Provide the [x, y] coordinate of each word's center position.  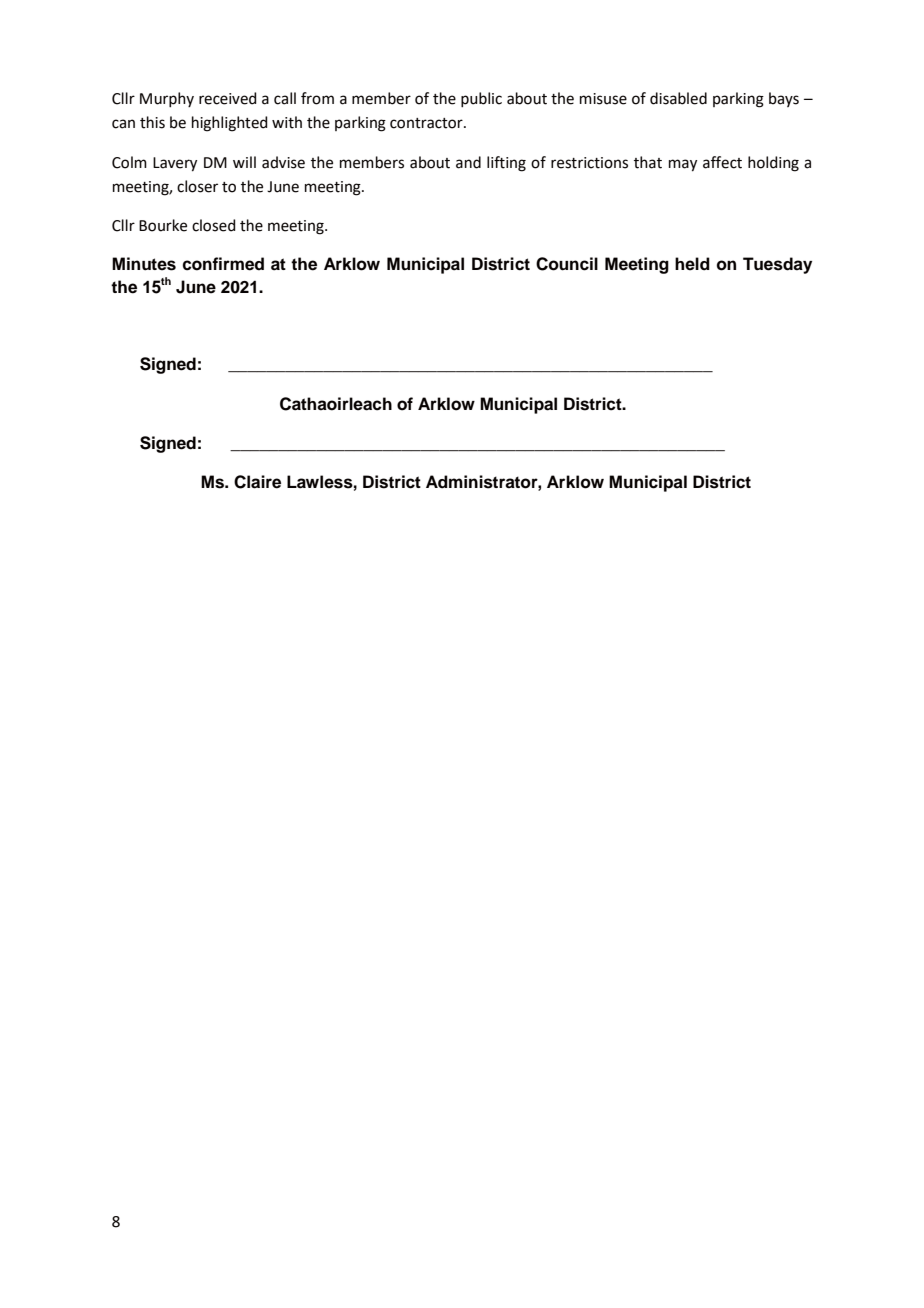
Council [567, 264]
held [692, 264]
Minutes [144, 264]
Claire [257, 482]
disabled [678, 98]
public [481, 99]
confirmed [223, 264]
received [227, 98]
